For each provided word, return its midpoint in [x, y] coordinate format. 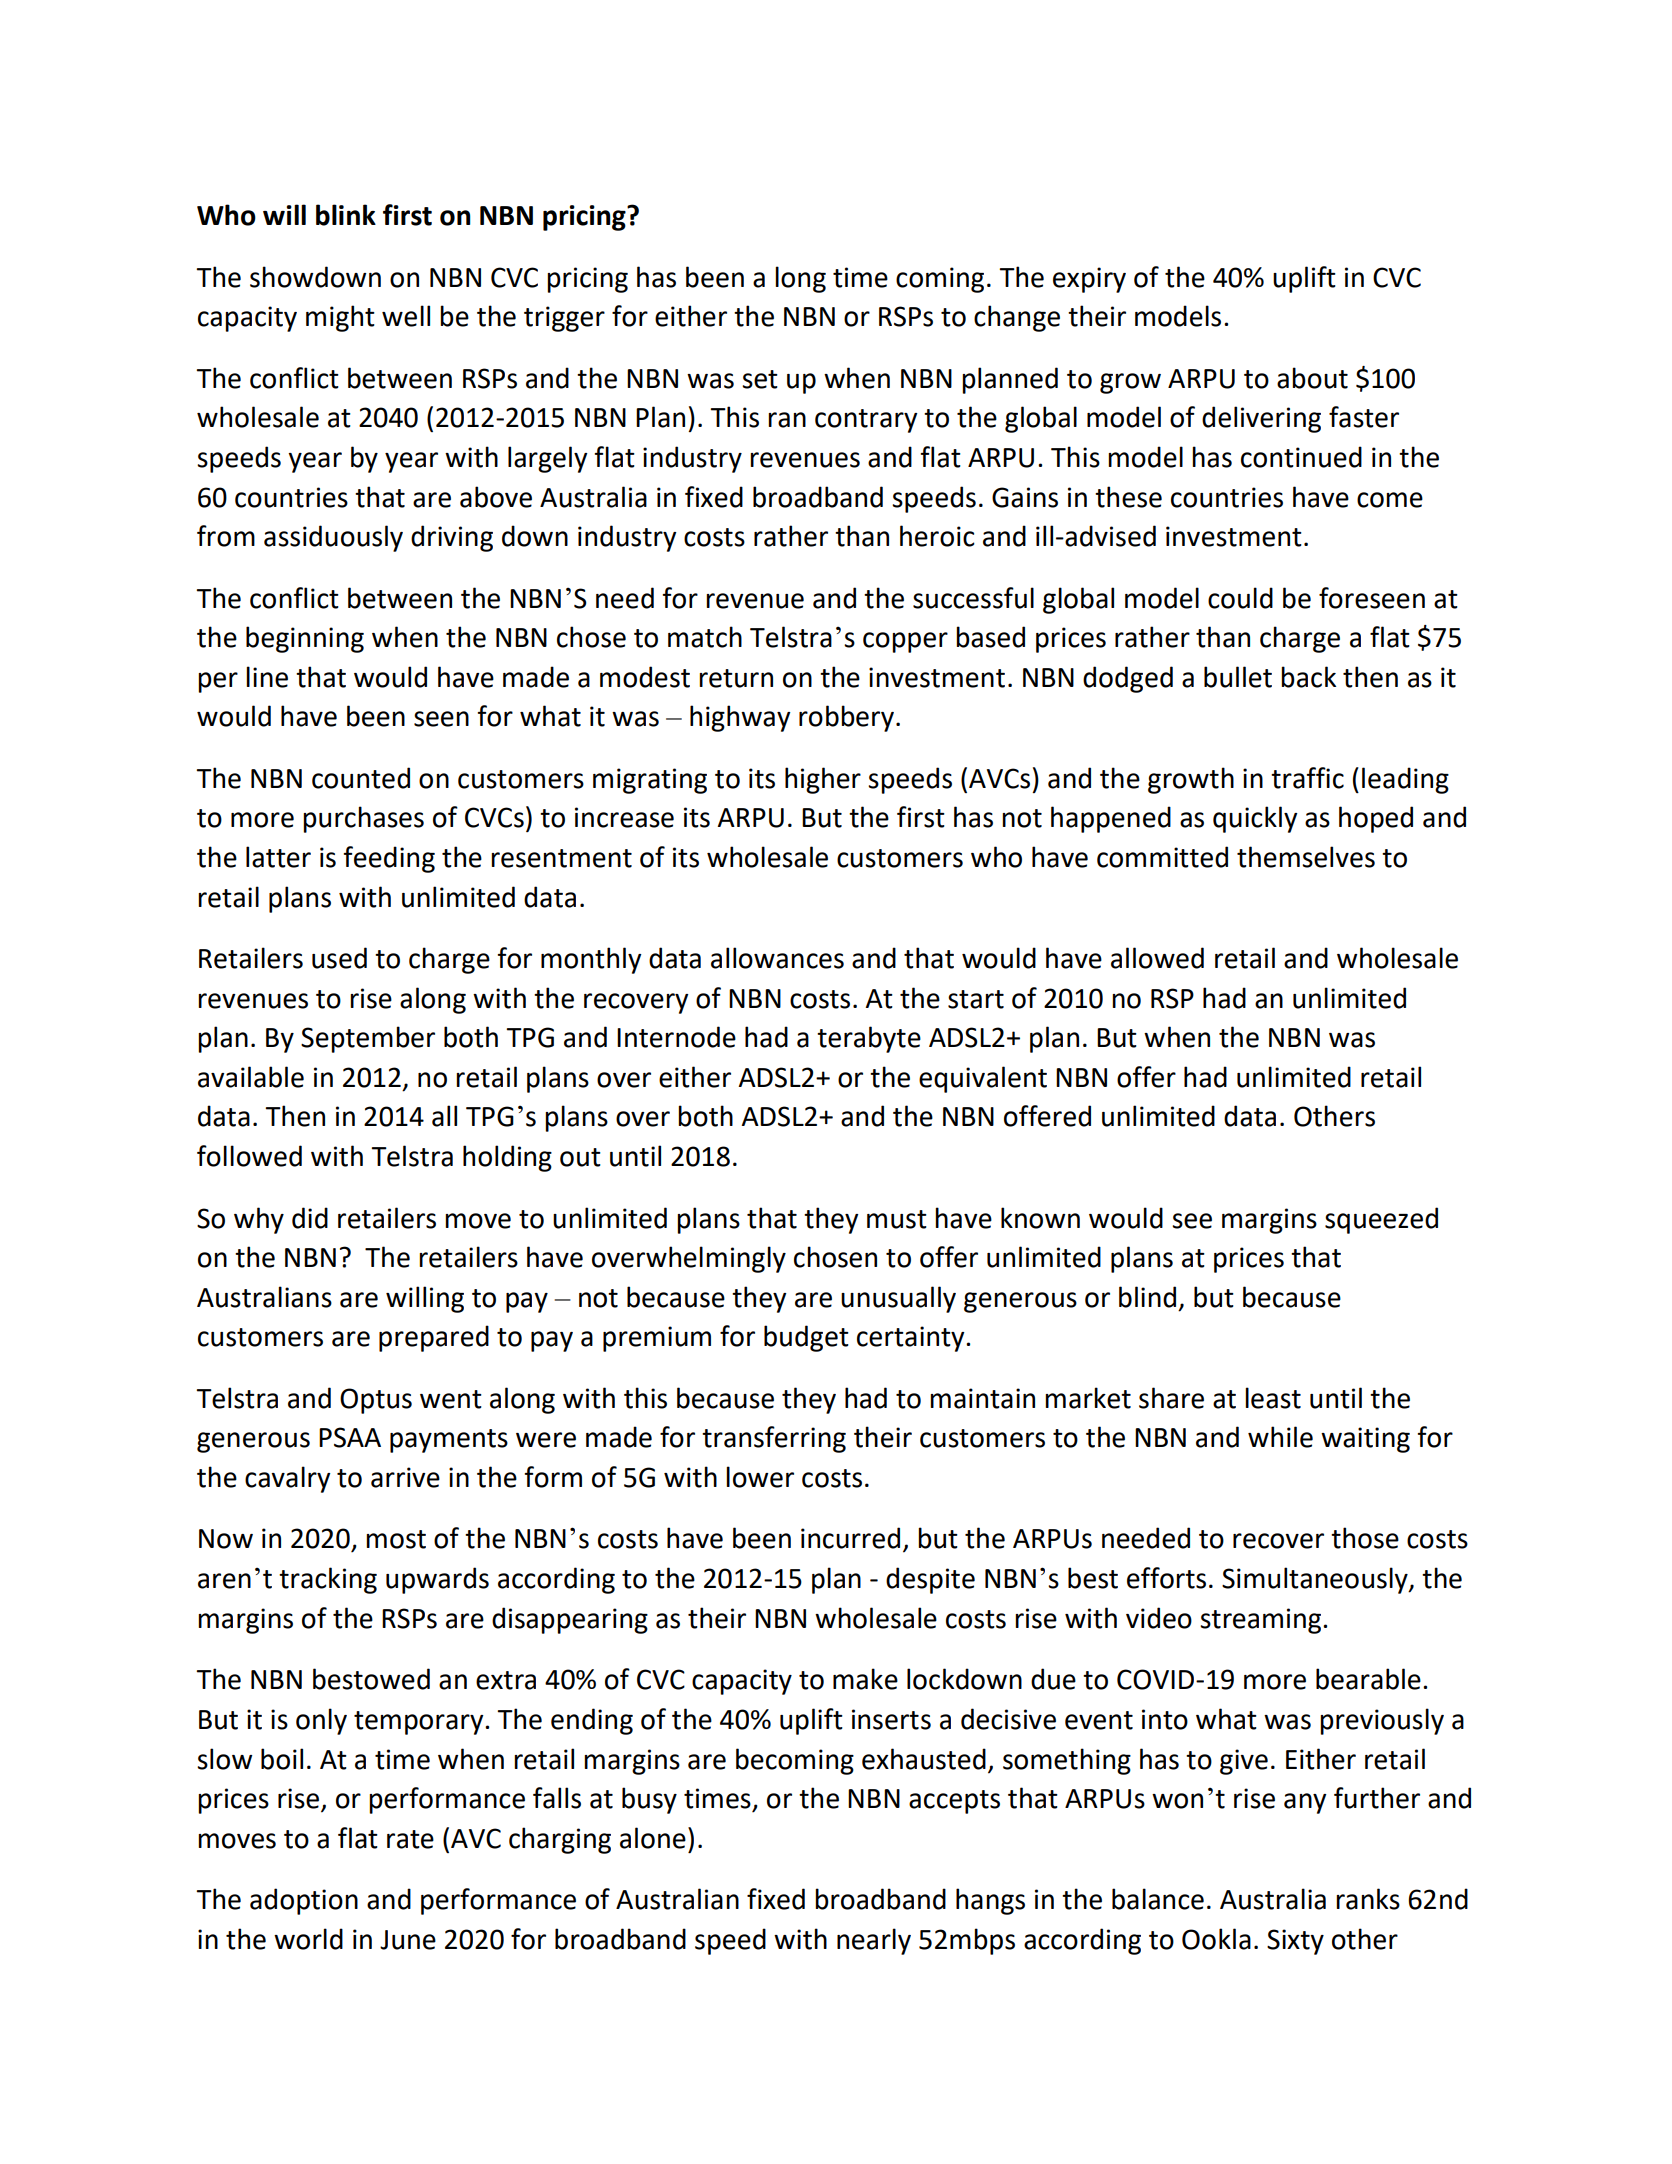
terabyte [869, 1039]
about [1312, 378]
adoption [304, 1901]
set [760, 379]
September [368, 1039]
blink [346, 215]
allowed [1157, 958]
